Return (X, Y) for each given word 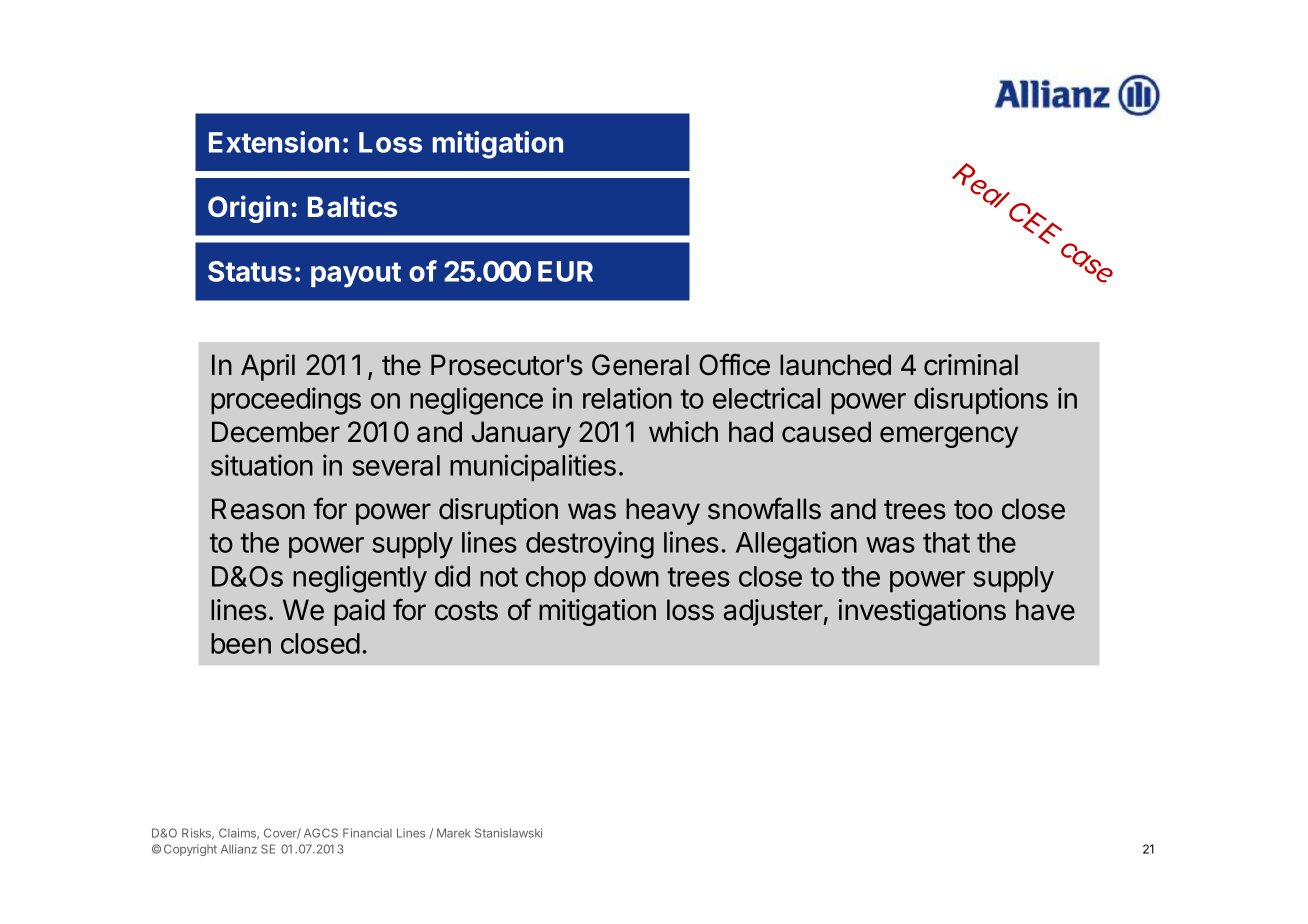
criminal (971, 365)
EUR (565, 271)
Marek (454, 833)
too (973, 510)
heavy (663, 511)
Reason (258, 509)
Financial (367, 833)
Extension (274, 142)
